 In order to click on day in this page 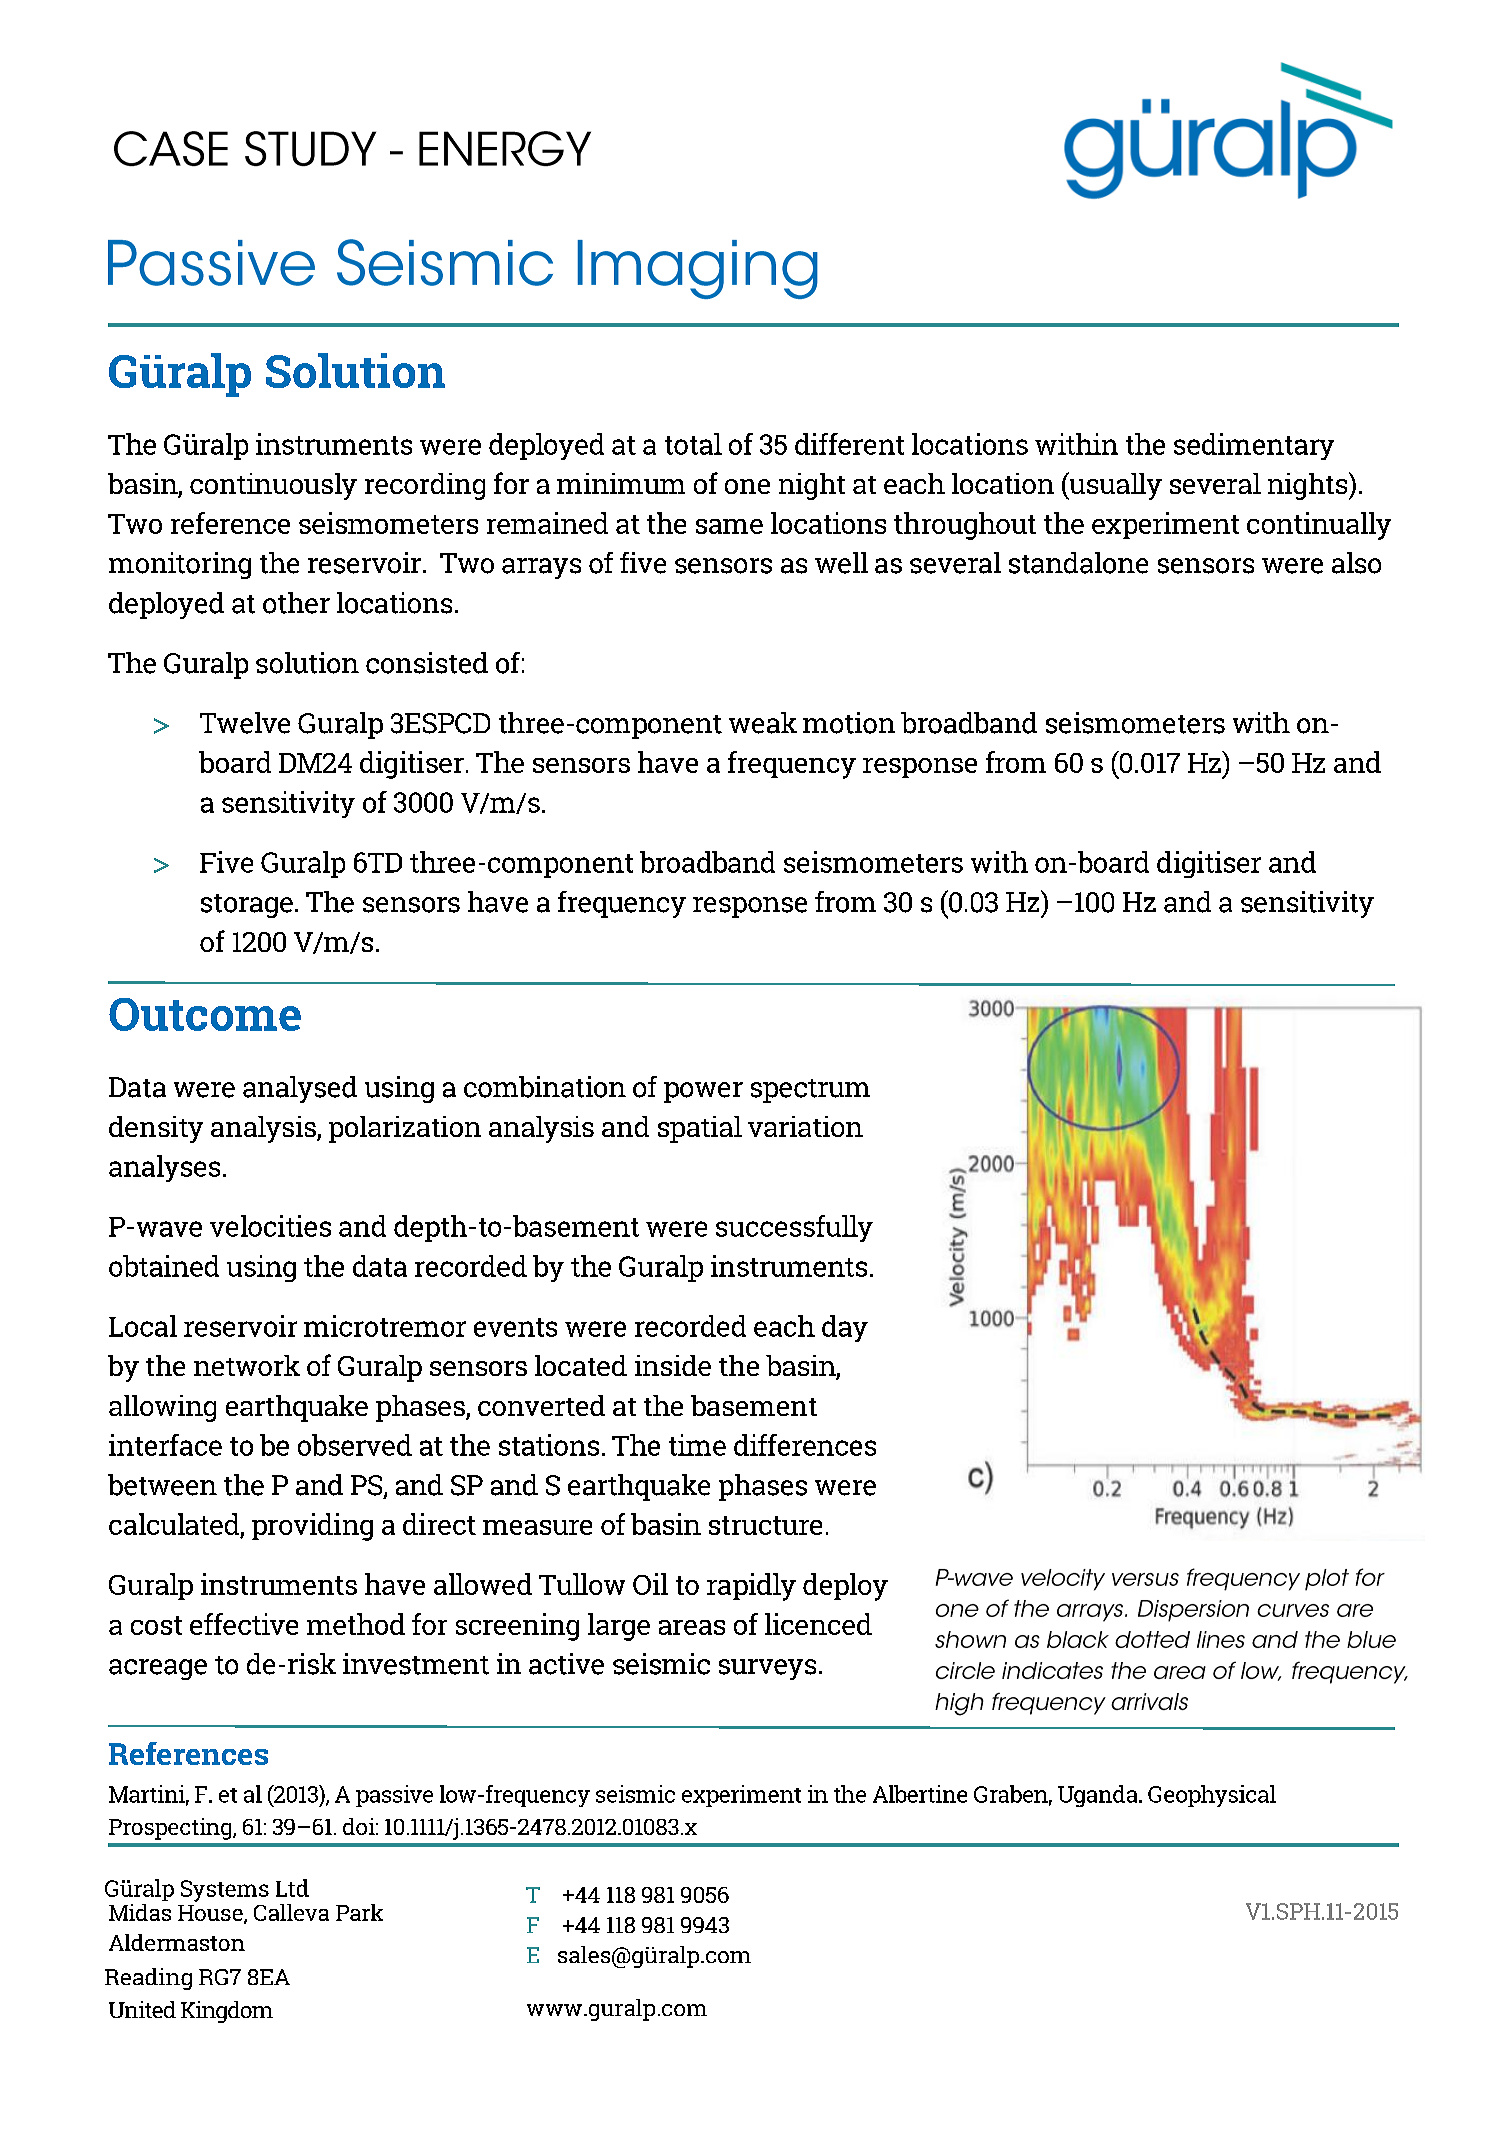, I will do `click(845, 1328)`.
